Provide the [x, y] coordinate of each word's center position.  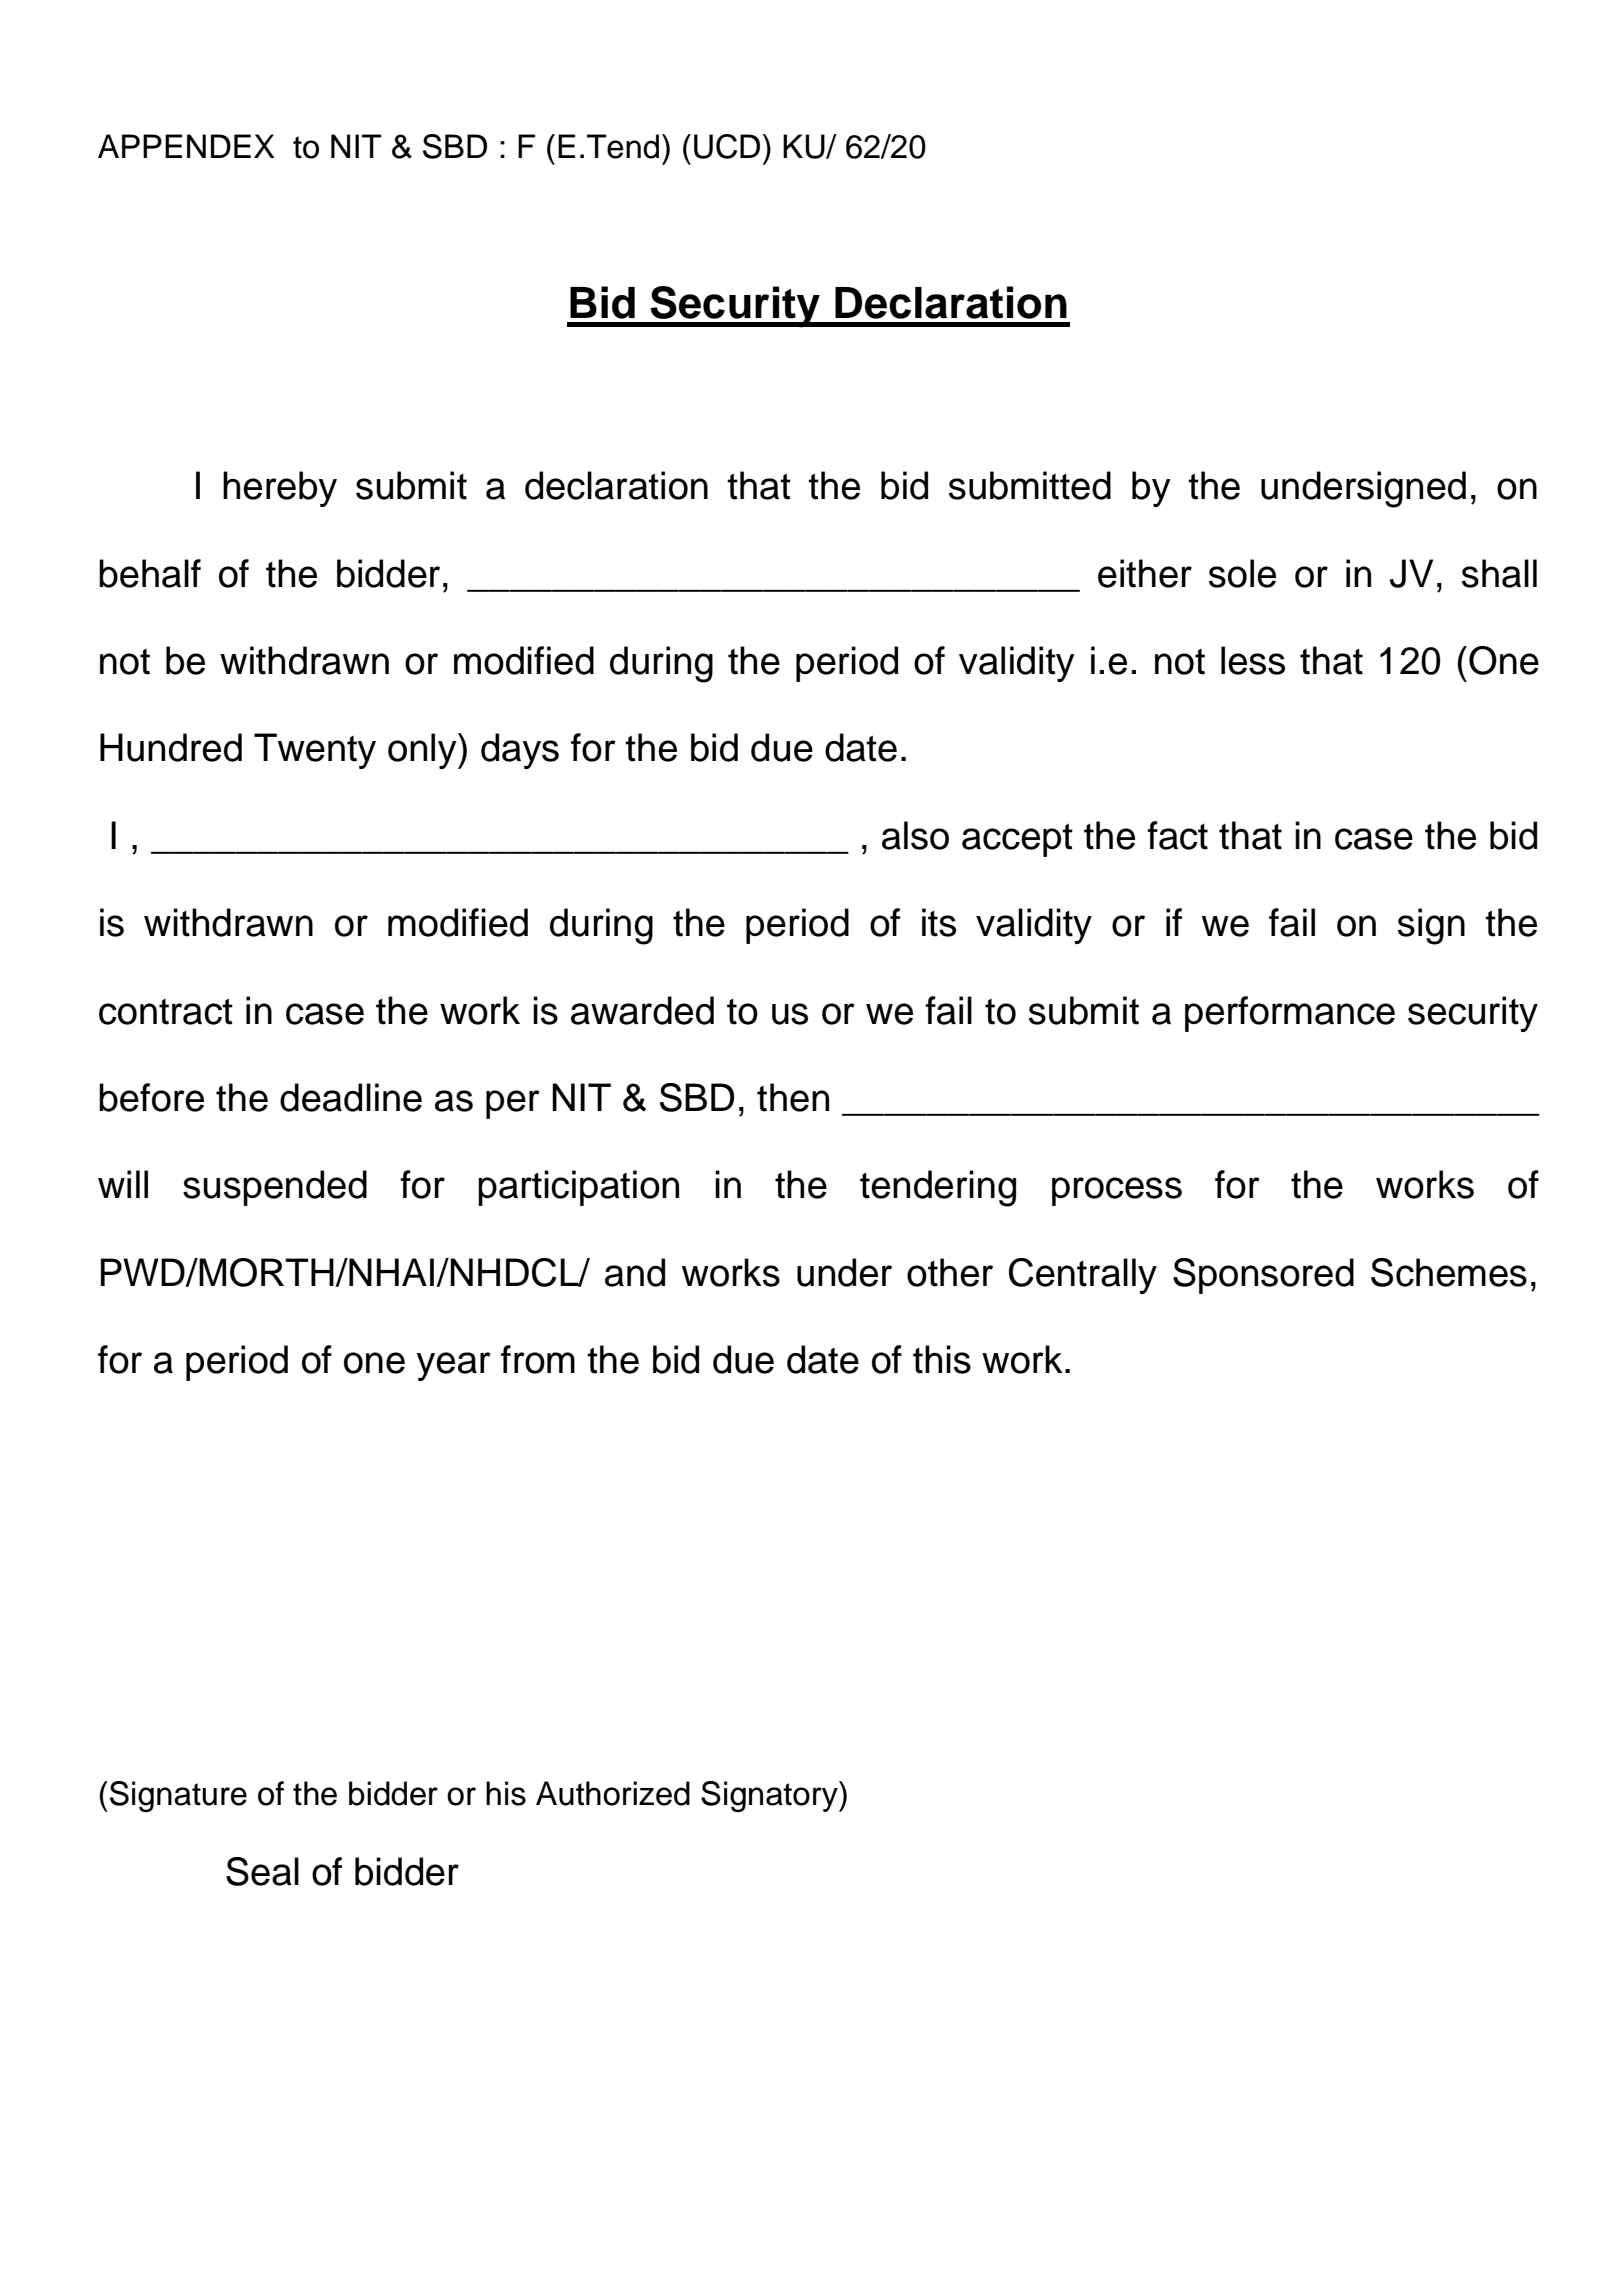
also [915, 835]
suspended [275, 1188]
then [793, 1097]
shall [1499, 573]
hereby [280, 489]
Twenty [315, 751]
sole [1242, 573]
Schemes [1449, 1272]
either [1145, 573]
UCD [727, 146]
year [454, 1366]
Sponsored [1263, 1276]
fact [1177, 835]
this [942, 1359]
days [520, 751]
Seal [262, 1871]
